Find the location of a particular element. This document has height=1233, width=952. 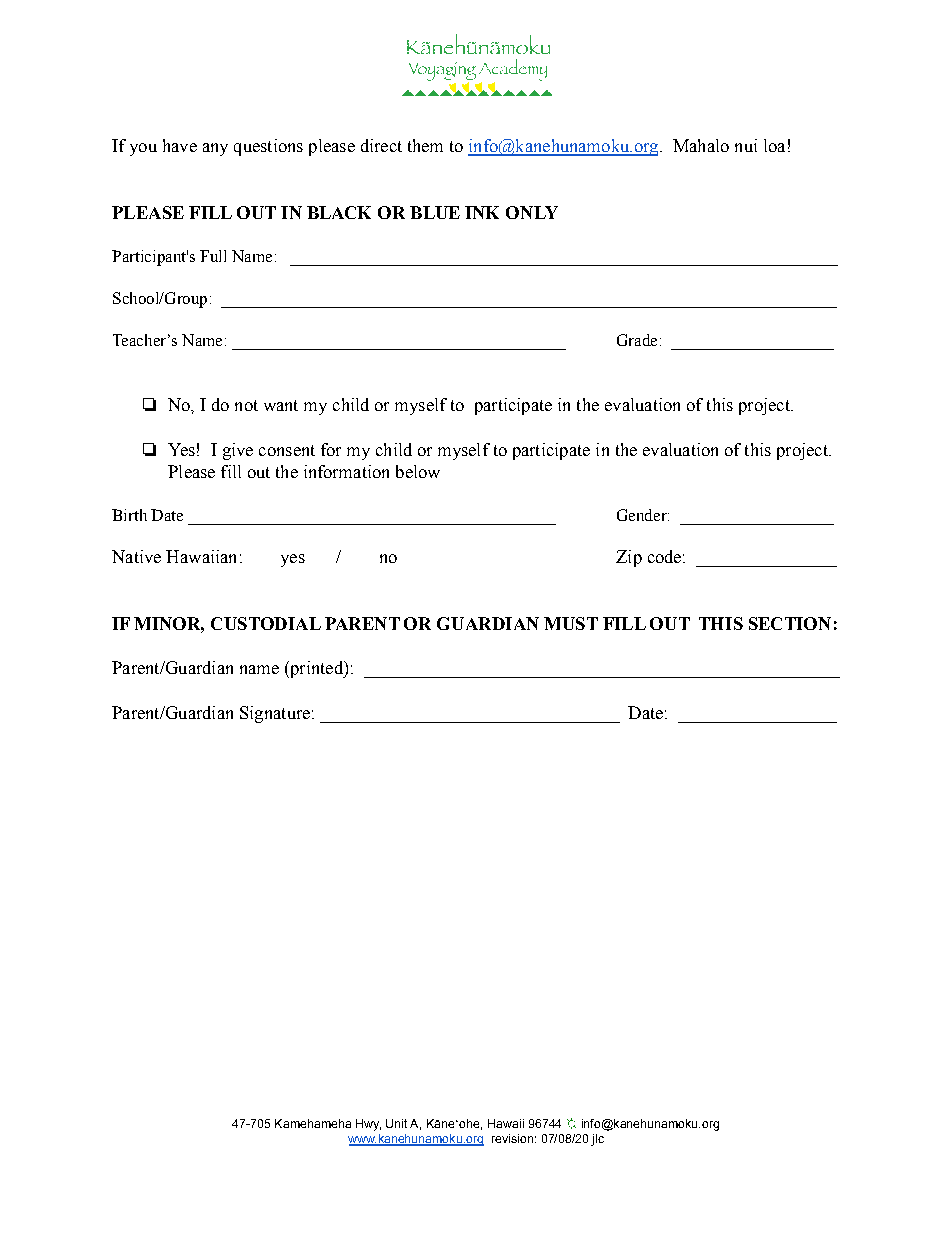

SECTION is located at coordinates (790, 623).
